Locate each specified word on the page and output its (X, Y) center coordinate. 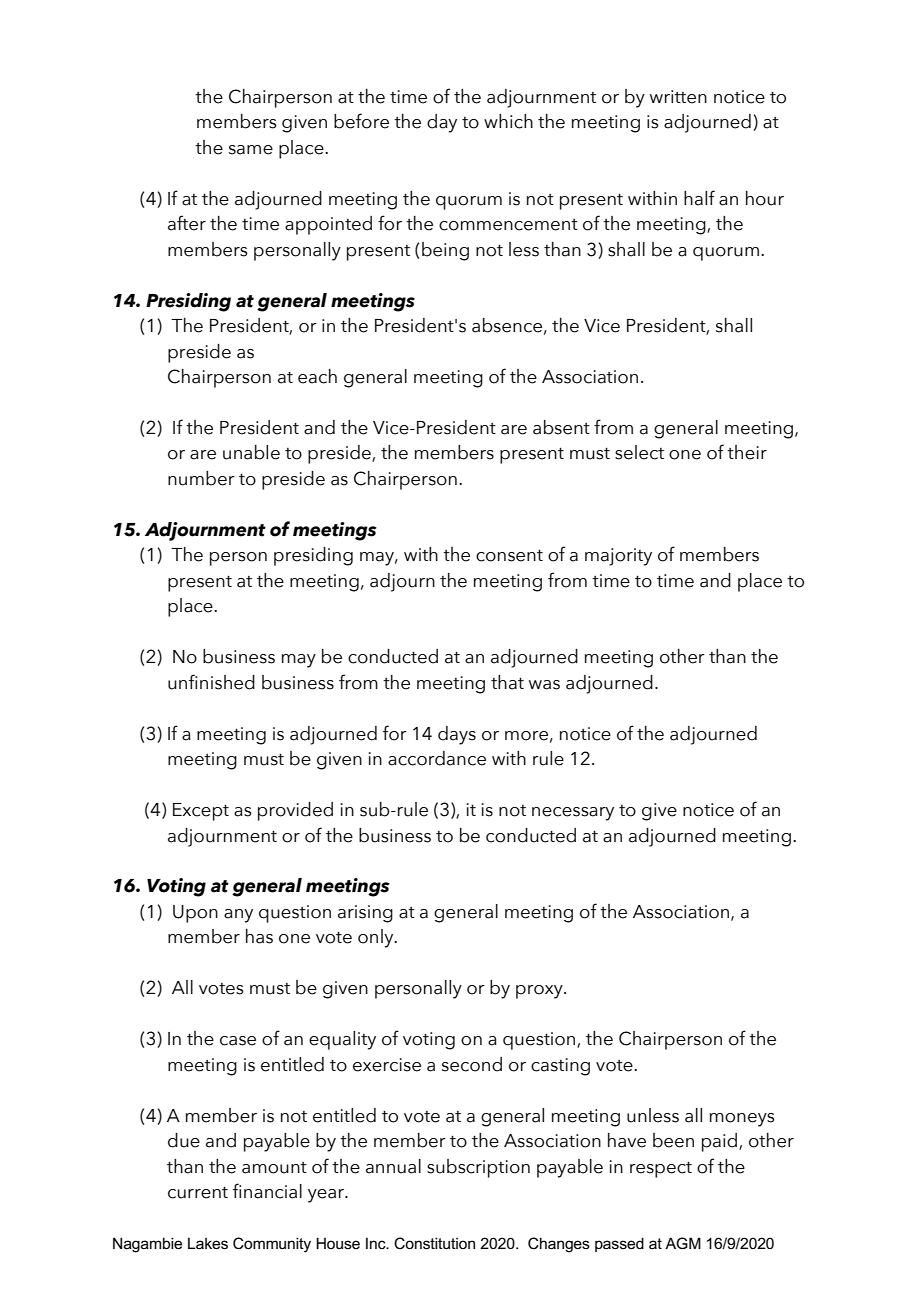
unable (251, 452)
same (251, 150)
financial (267, 1191)
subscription (478, 1168)
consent (509, 555)
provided (295, 811)
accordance (437, 758)
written (678, 97)
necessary (573, 814)
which (508, 121)
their (747, 452)
